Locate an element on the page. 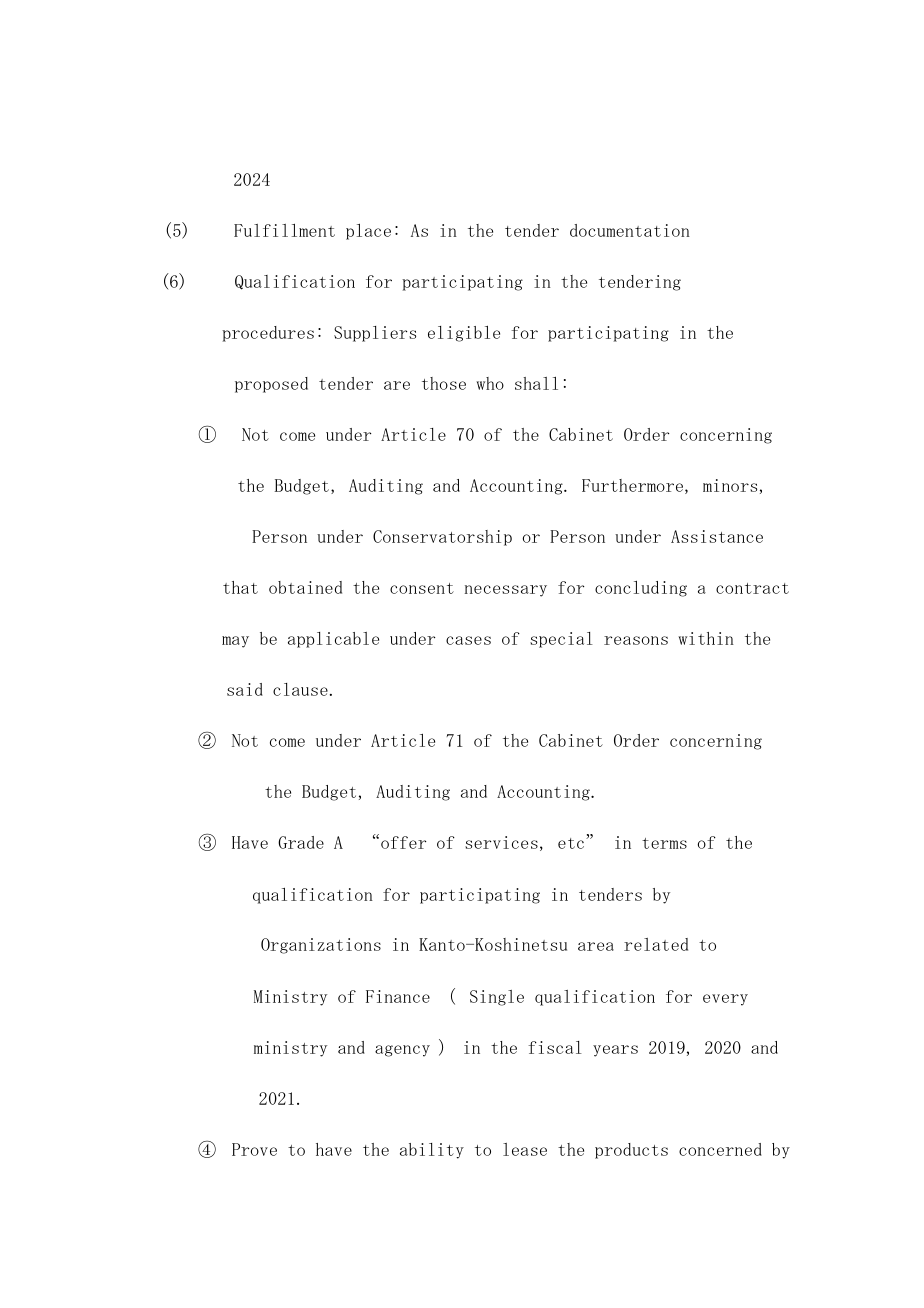 This image has width=924, height=1308. Prove is located at coordinates (254, 1149).
